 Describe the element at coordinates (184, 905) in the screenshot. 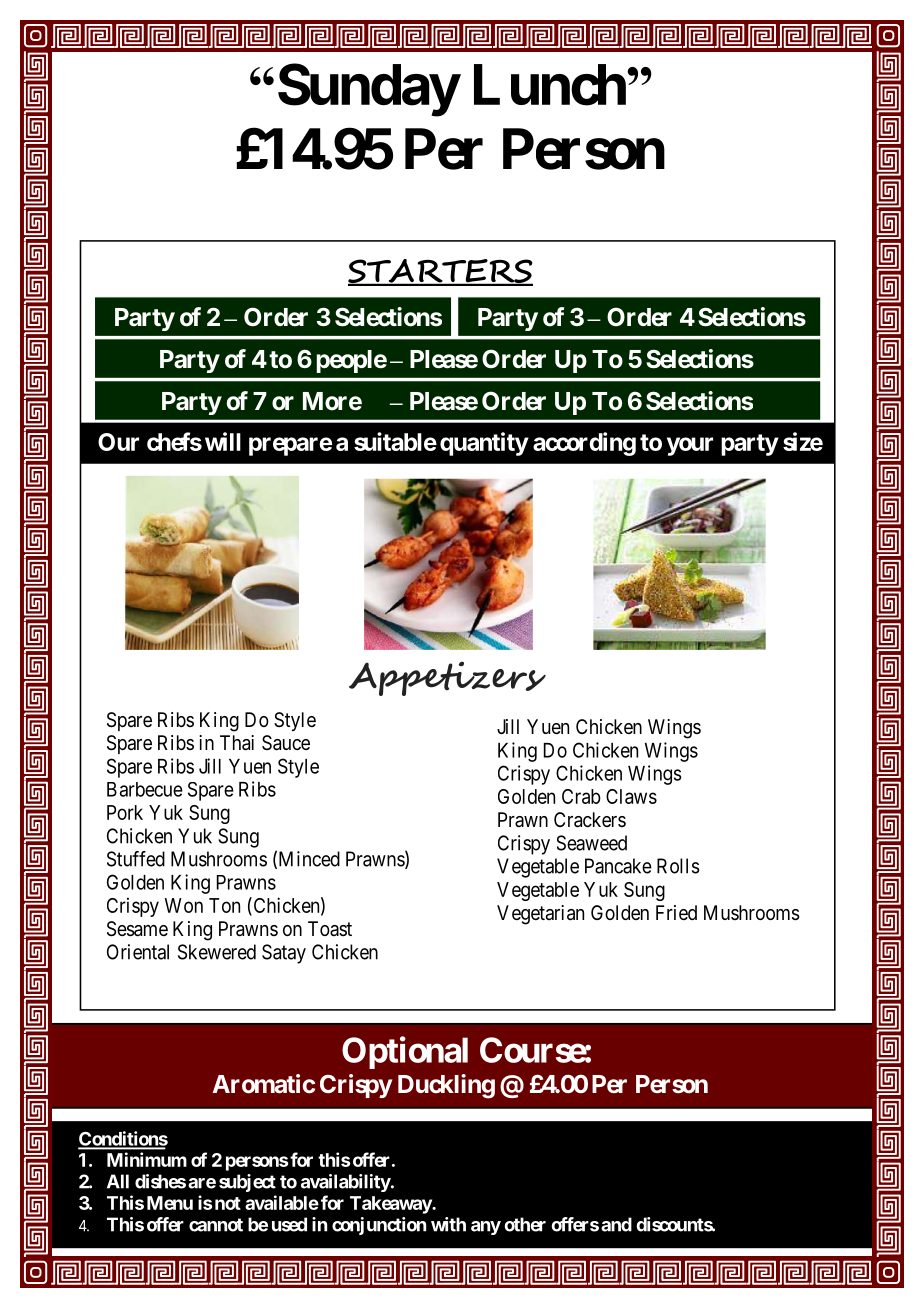

I see `Won` at that location.
